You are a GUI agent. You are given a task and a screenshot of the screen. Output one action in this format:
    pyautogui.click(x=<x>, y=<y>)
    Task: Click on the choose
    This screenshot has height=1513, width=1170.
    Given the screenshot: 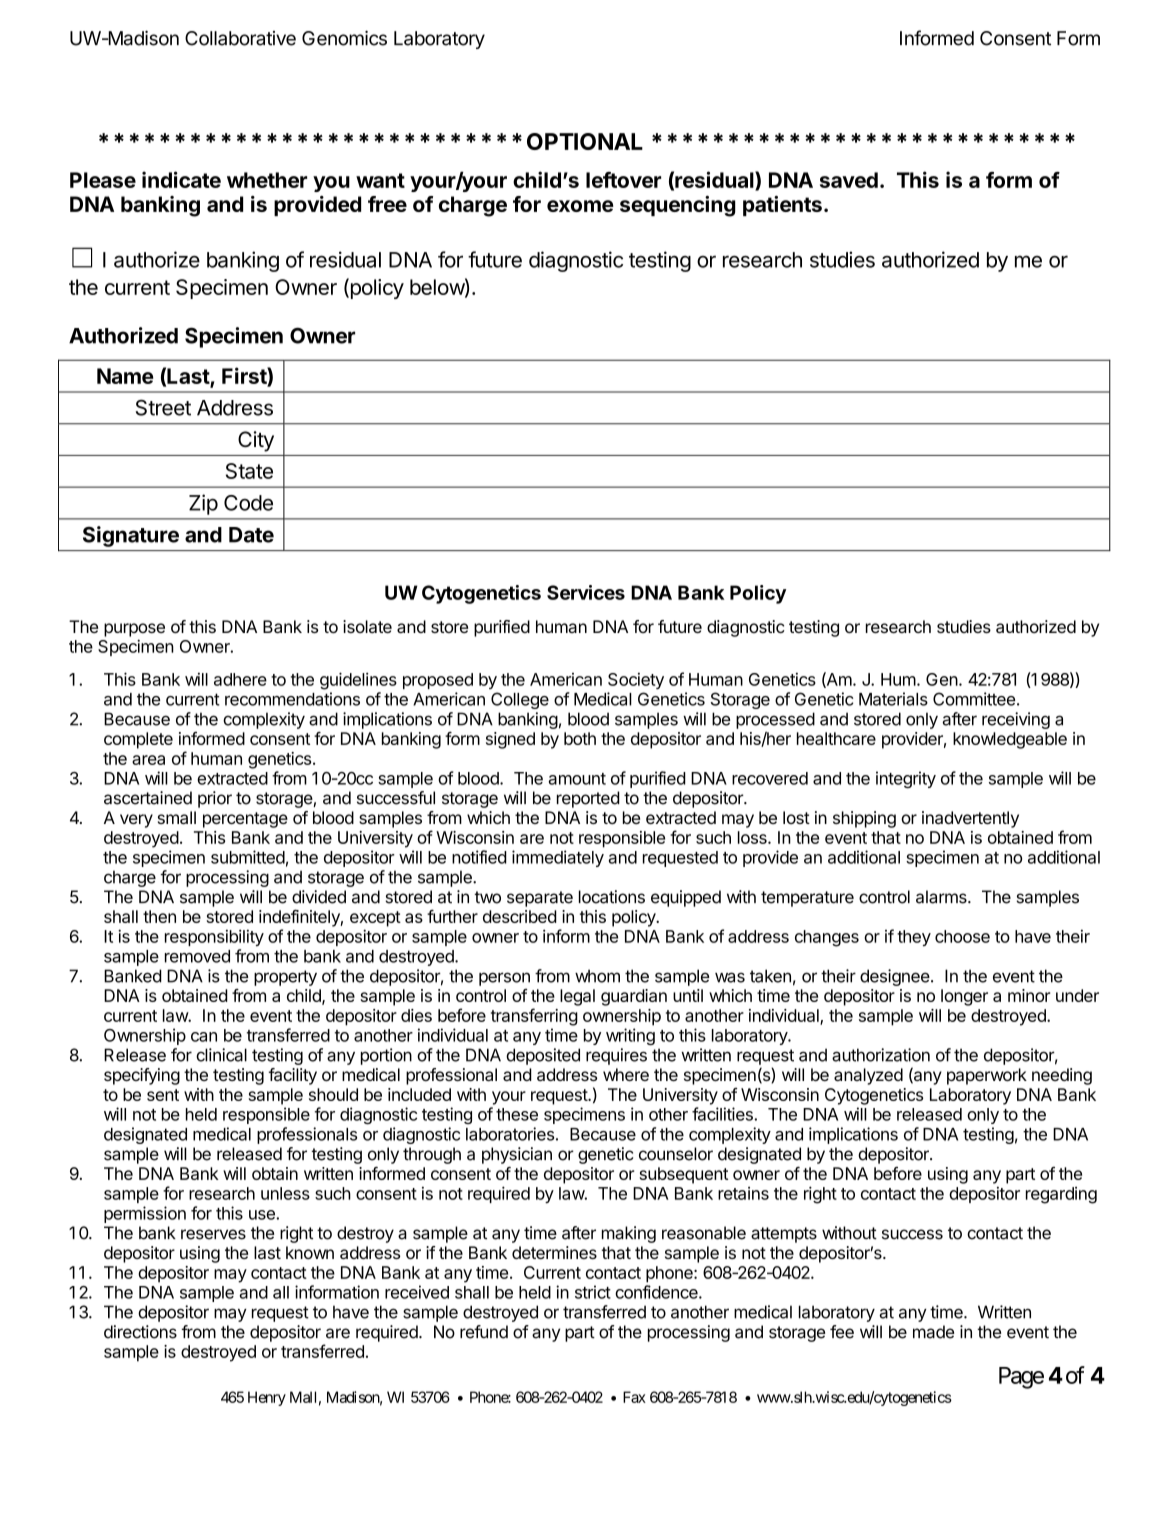 What is the action you would take?
    pyautogui.click(x=962, y=936)
